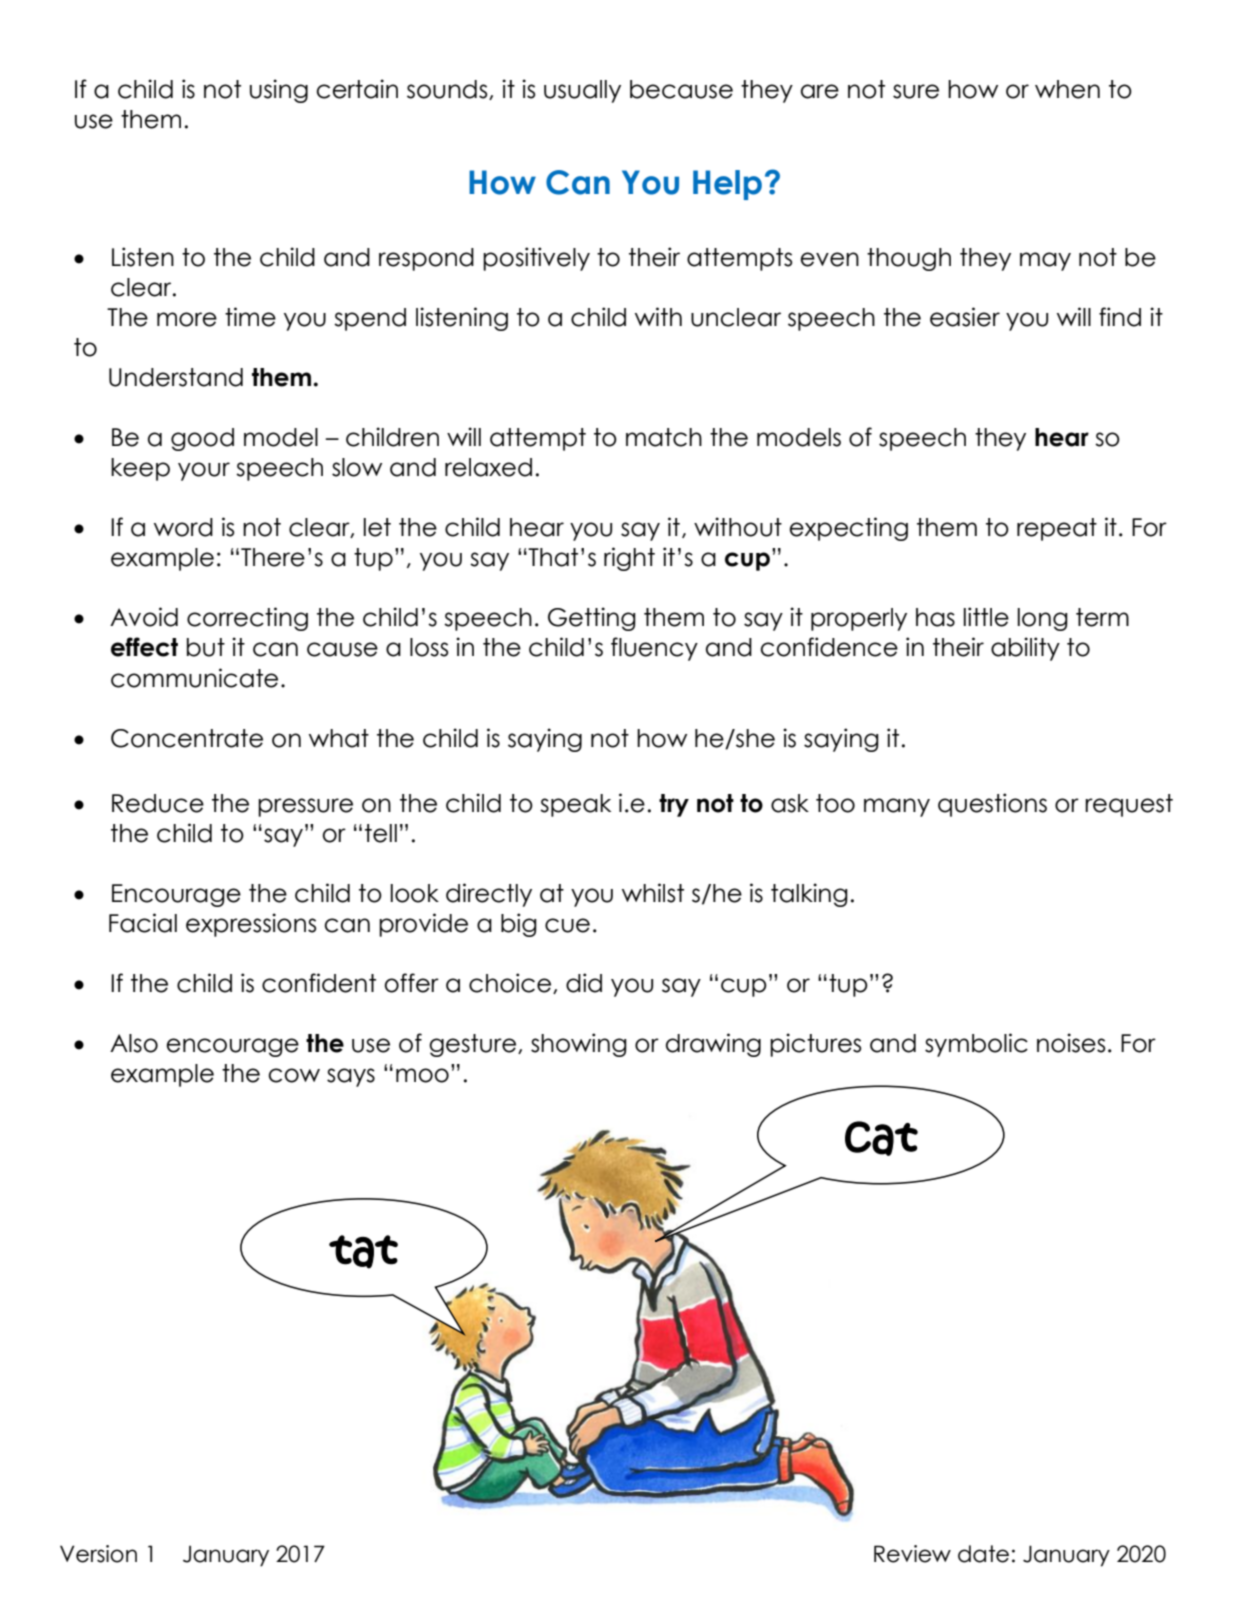  Describe the element at coordinates (912, 1554) in the image. I see `Review` at that location.
